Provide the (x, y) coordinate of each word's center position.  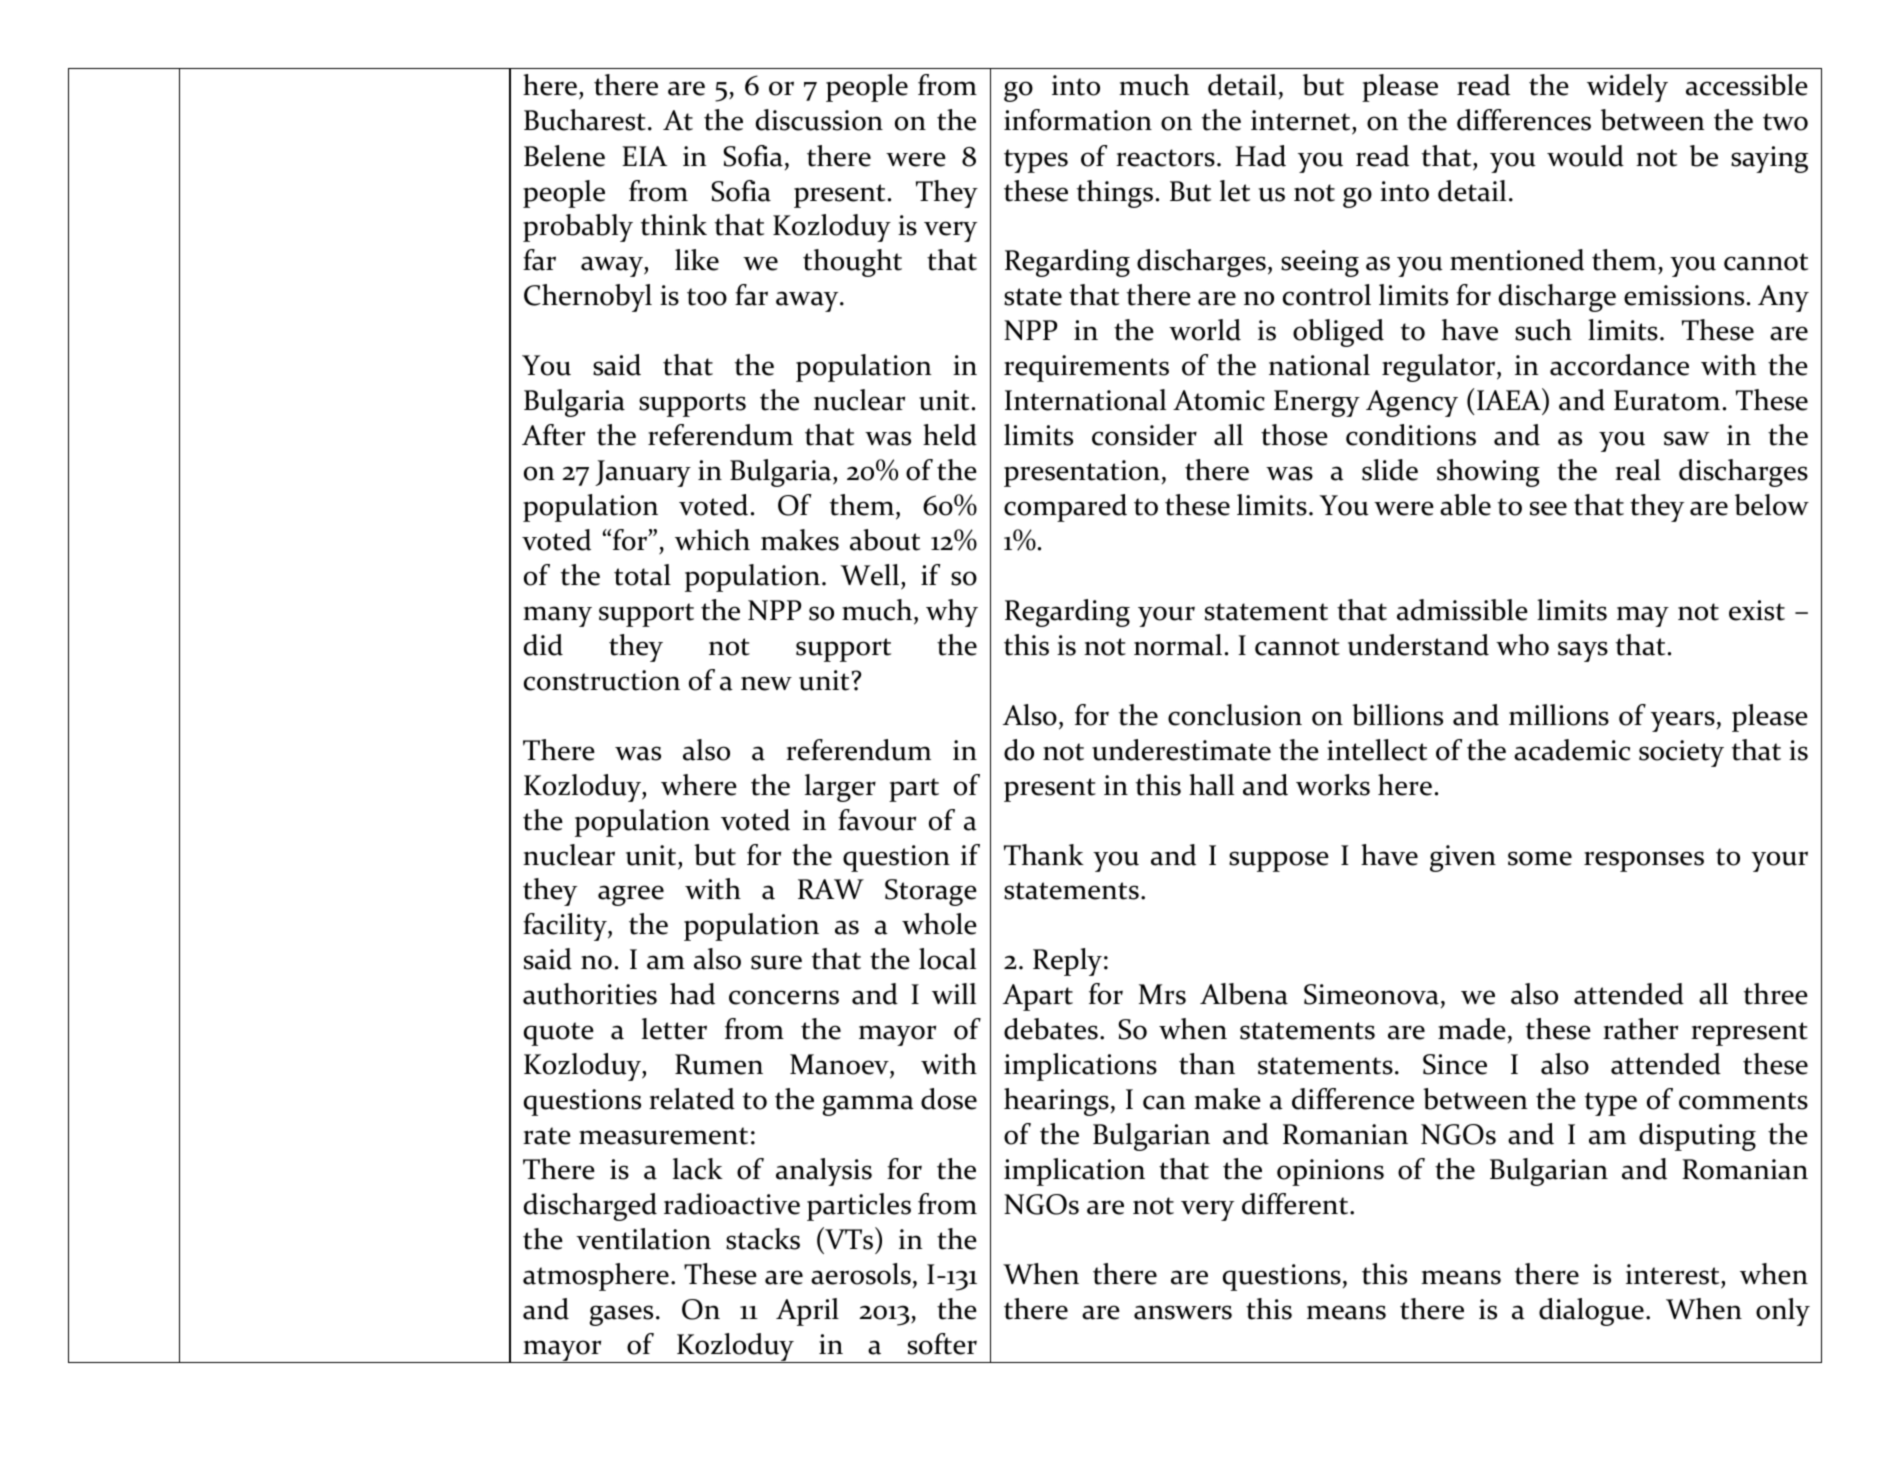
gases (621, 1315)
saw (1687, 438)
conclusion (1235, 715)
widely (1627, 88)
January (643, 473)
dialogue (1591, 1312)
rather (1640, 1029)
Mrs (1162, 994)
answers (1183, 1312)
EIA (644, 156)
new (766, 683)
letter (674, 1029)
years (1683, 721)
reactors (1165, 158)
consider (1144, 435)
